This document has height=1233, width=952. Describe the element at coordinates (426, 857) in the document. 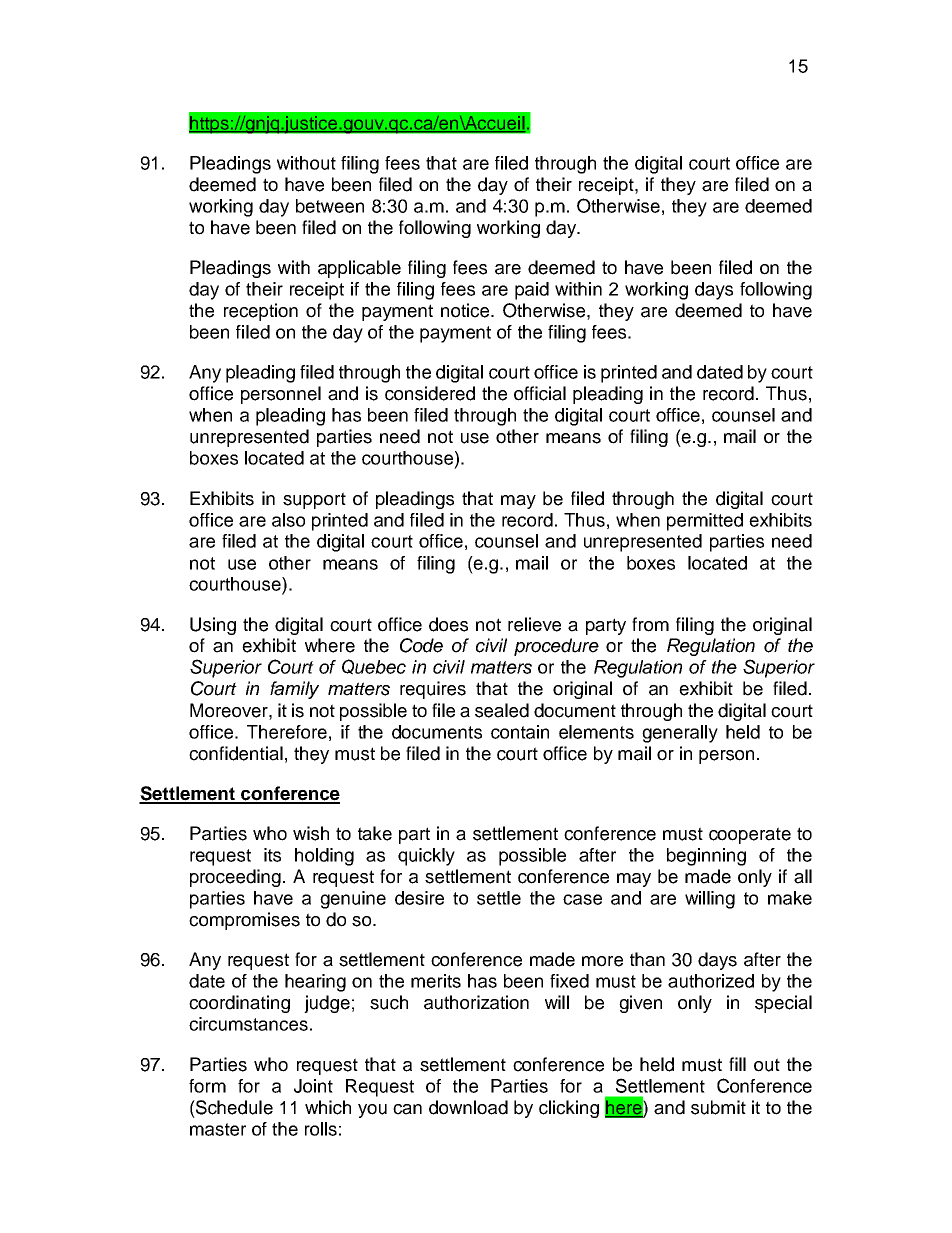

I see `quickly` at that location.
